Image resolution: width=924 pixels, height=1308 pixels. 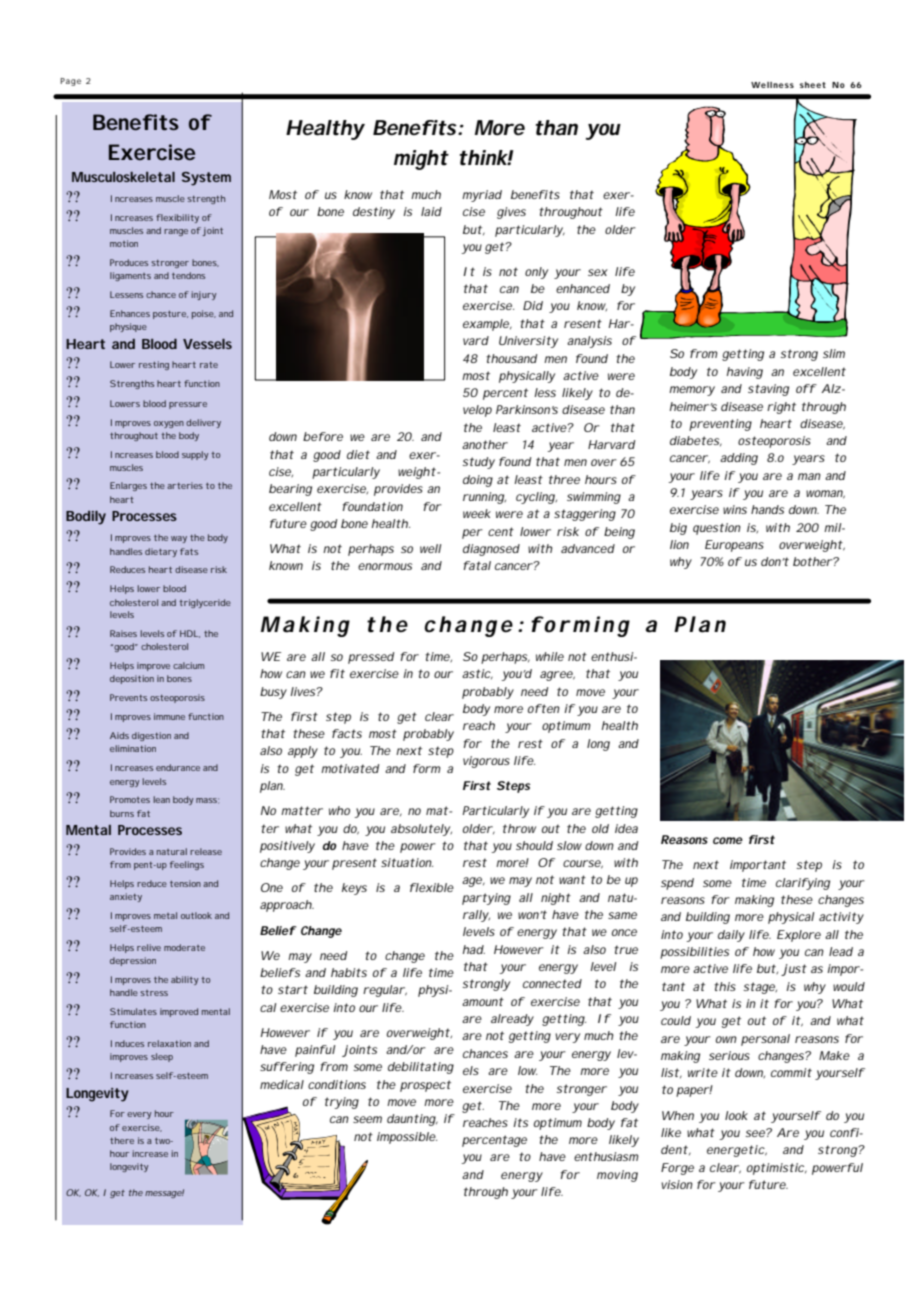 I want to click on bother, so click(x=813, y=561).
